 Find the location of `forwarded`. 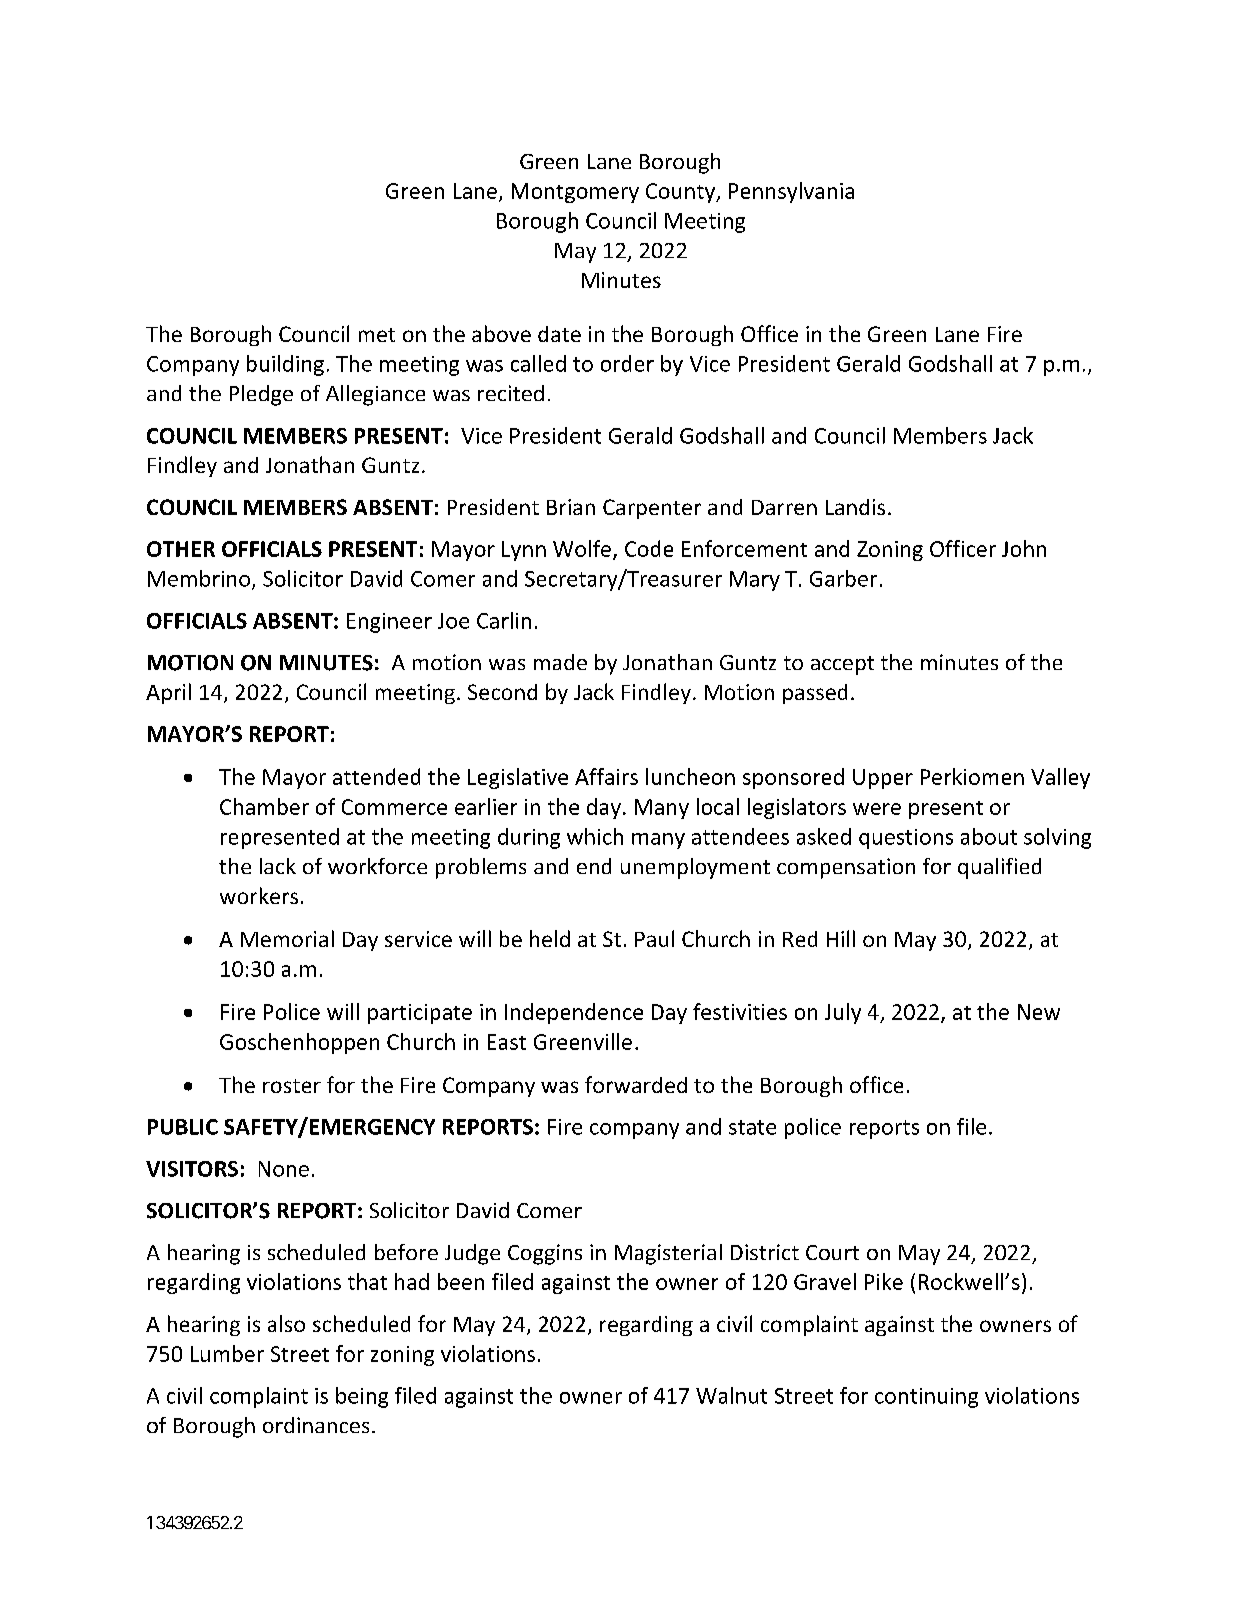

forwarded is located at coordinates (636, 1084).
